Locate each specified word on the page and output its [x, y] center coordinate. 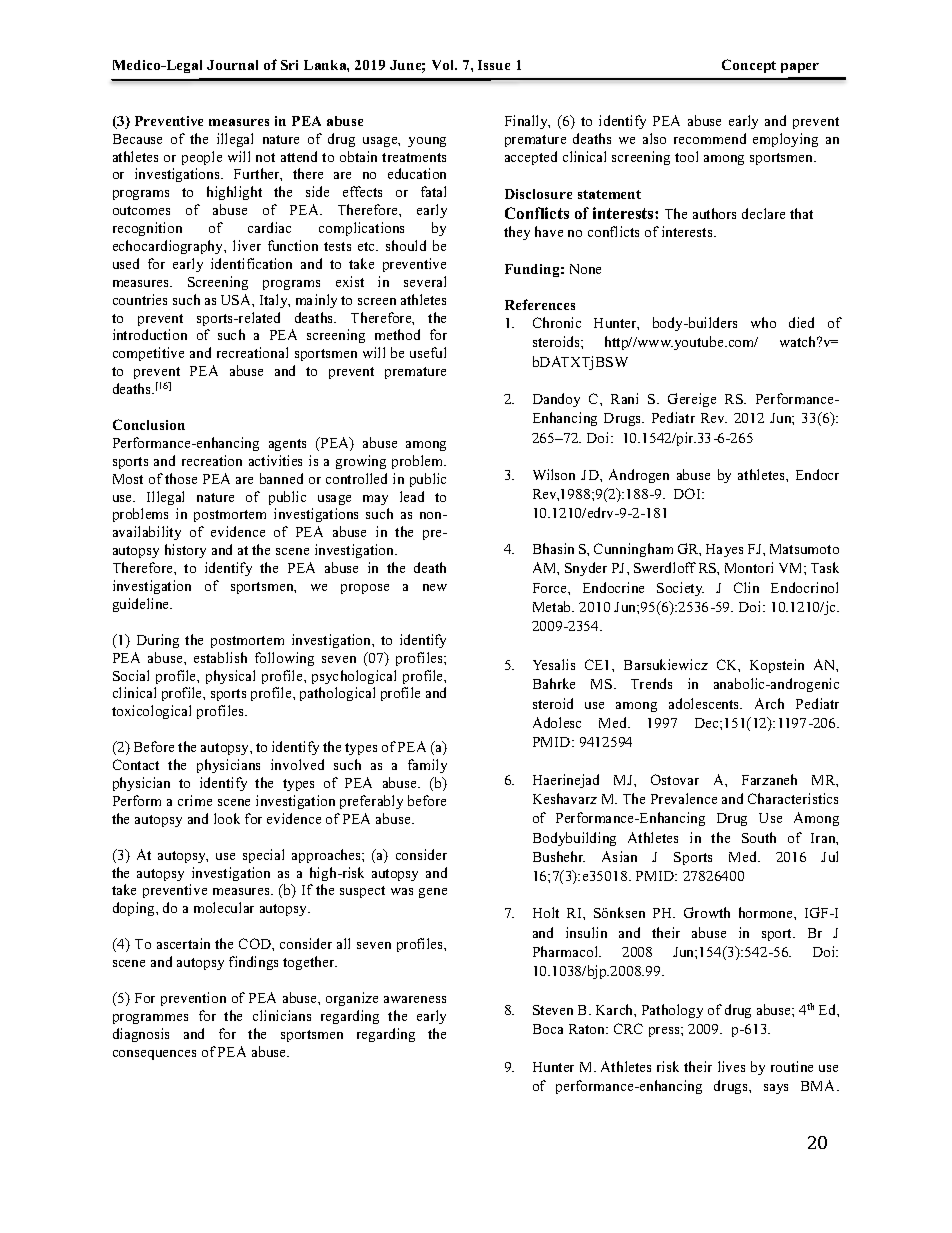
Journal [232, 65]
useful [428, 352]
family [427, 766]
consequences [154, 1055]
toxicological [151, 712]
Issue [494, 65]
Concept [749, 66]
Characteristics [793, 798]
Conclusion [149, 424]
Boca [548, 1029]
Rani [624, 398]
